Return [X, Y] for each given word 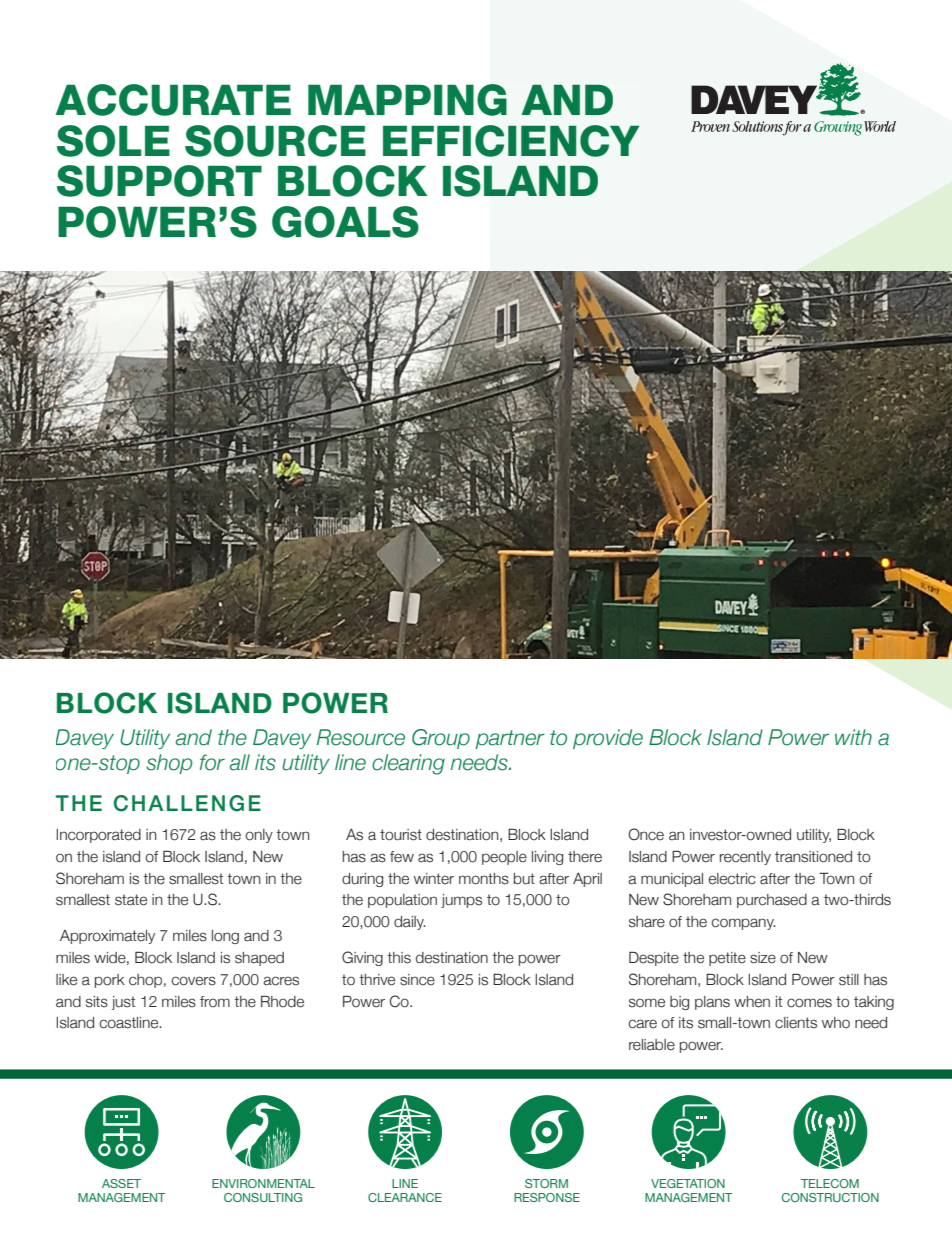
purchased [772, 901]
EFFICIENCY [511, 141]
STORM [546, 1183]
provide [608, 739]
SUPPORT [159, 181]
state [131, 900]
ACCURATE [173, 100]
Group [441, 739]
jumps [461, 901]
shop [169, 764]
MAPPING [407, 100]
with [853, 737]
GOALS [345, 222]
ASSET [121, 1183]
